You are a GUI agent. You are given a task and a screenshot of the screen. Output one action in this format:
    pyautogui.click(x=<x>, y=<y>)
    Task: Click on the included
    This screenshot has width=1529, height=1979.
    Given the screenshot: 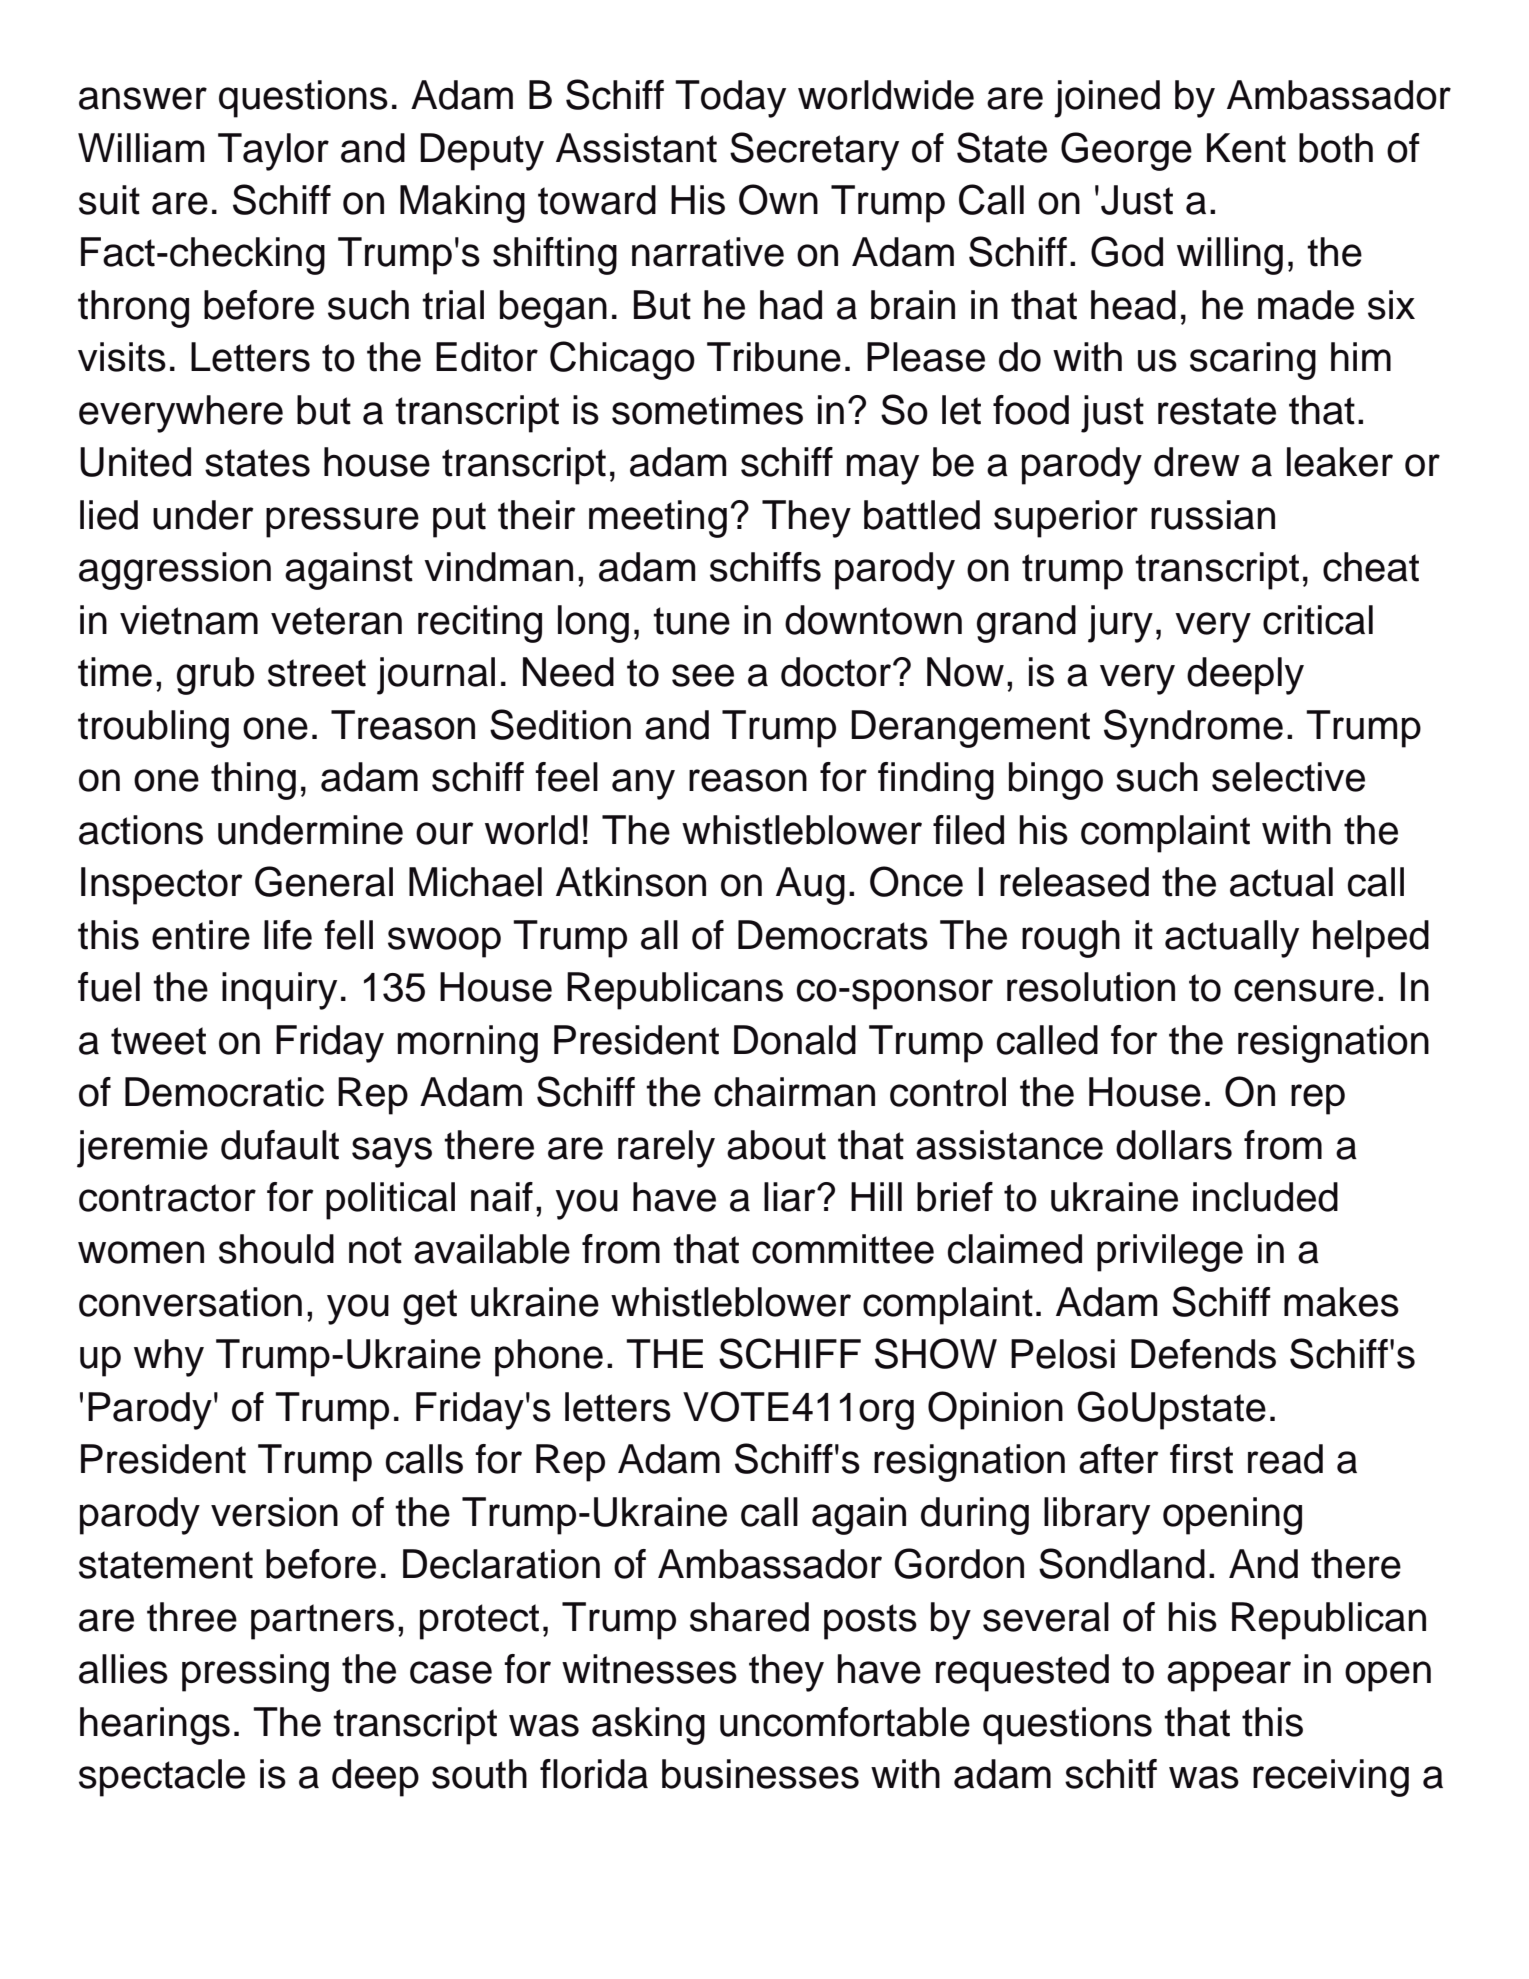 What is the action you would take?
    pyautogui.click(x=1265, y=1197)
